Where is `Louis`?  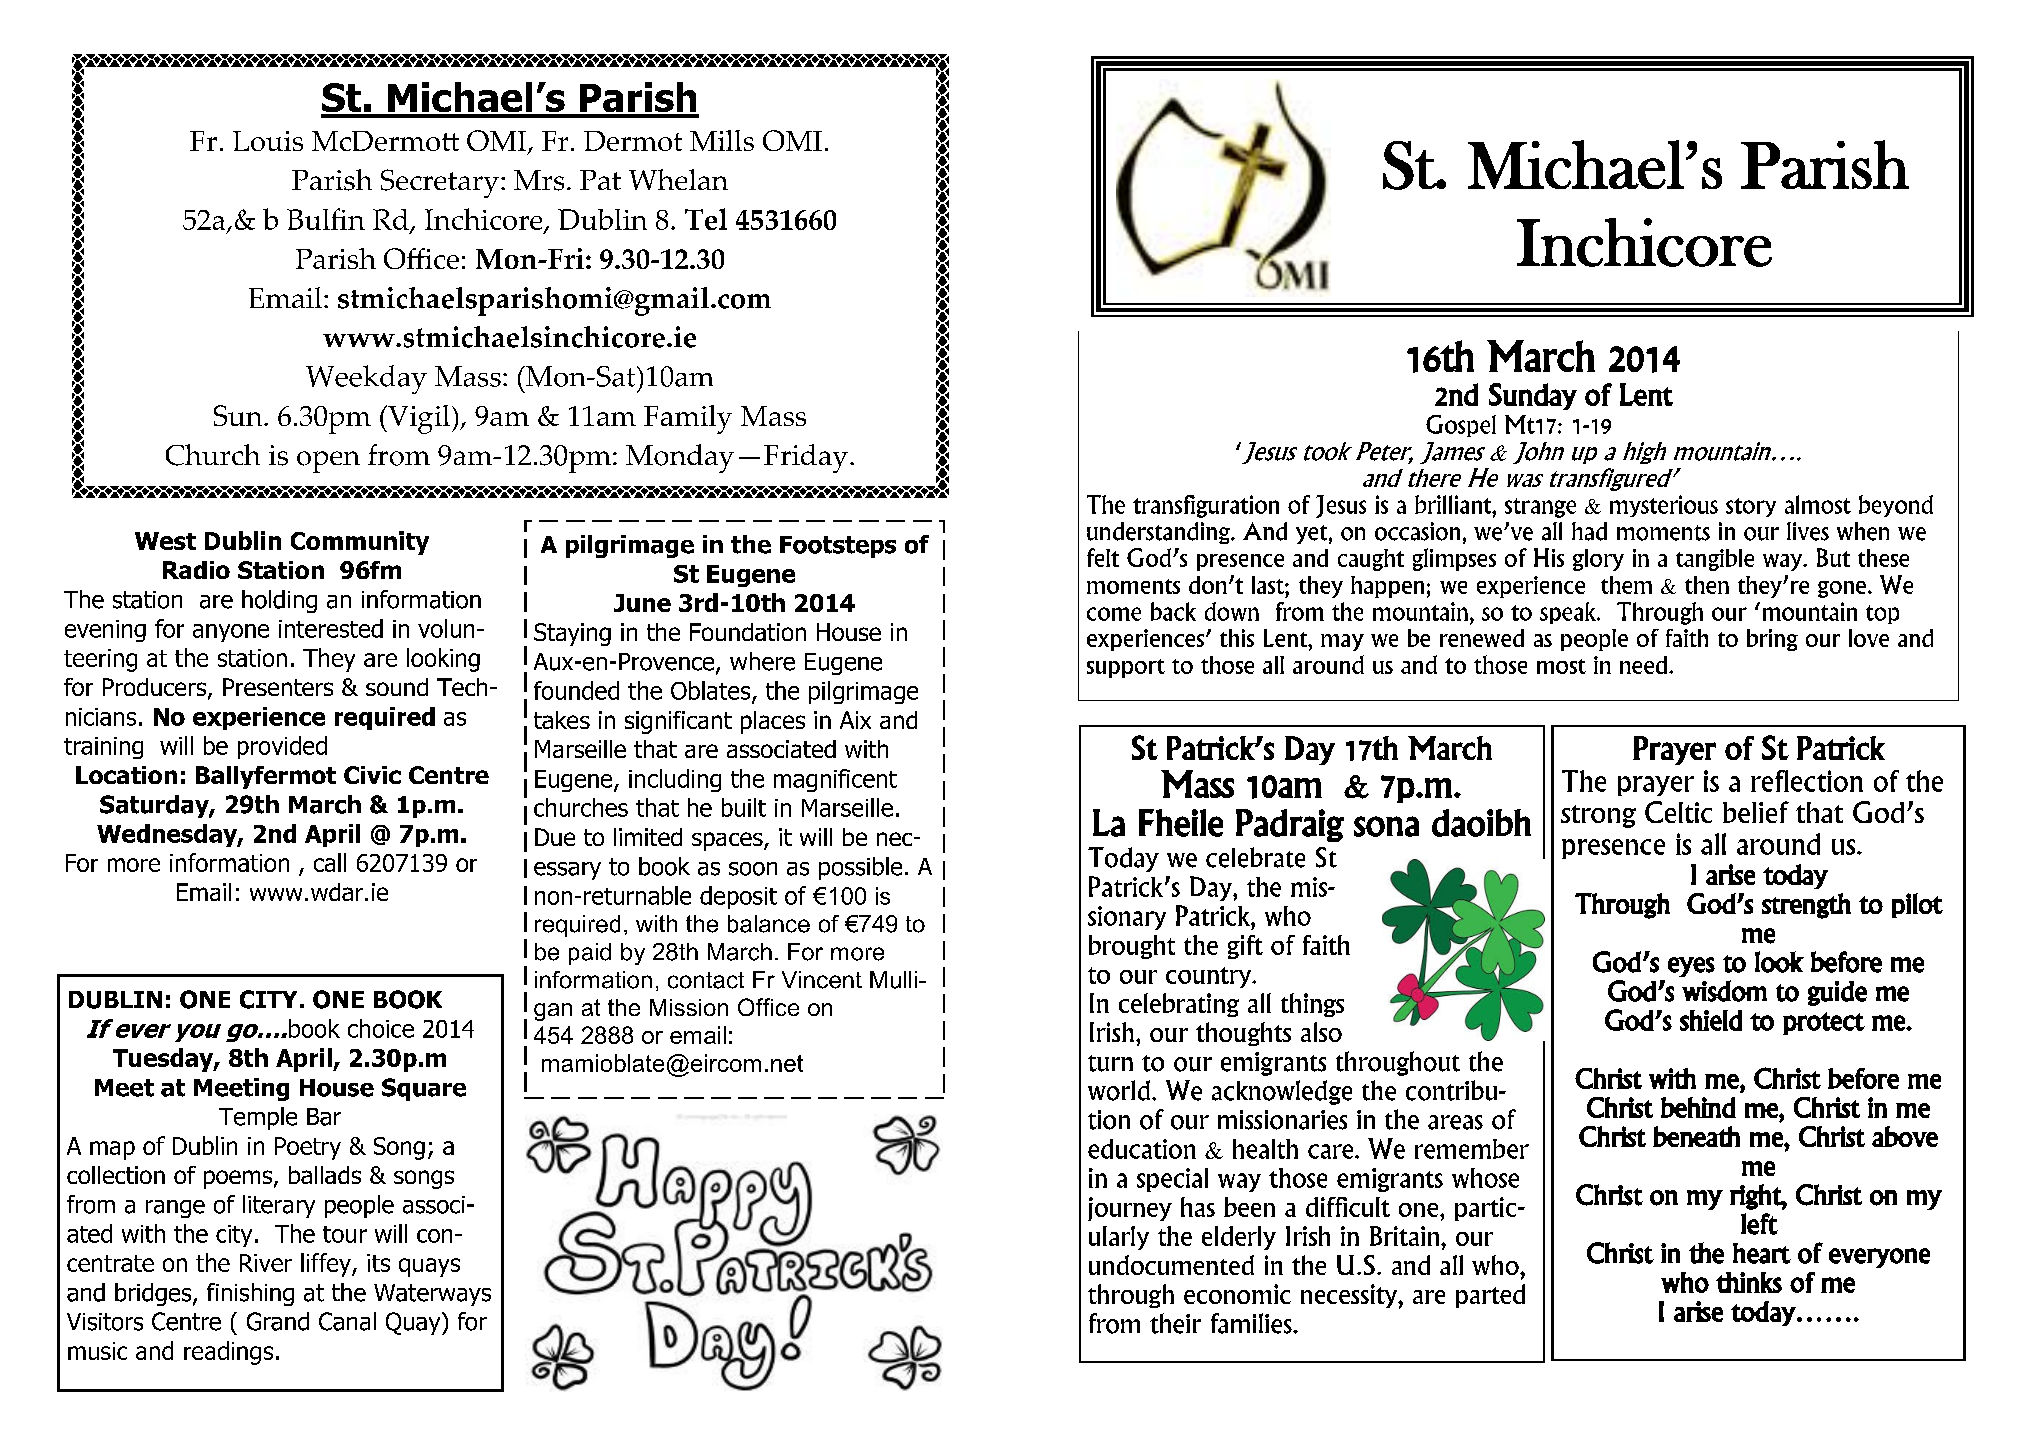 Louis is located at coordinates (268, 141).
